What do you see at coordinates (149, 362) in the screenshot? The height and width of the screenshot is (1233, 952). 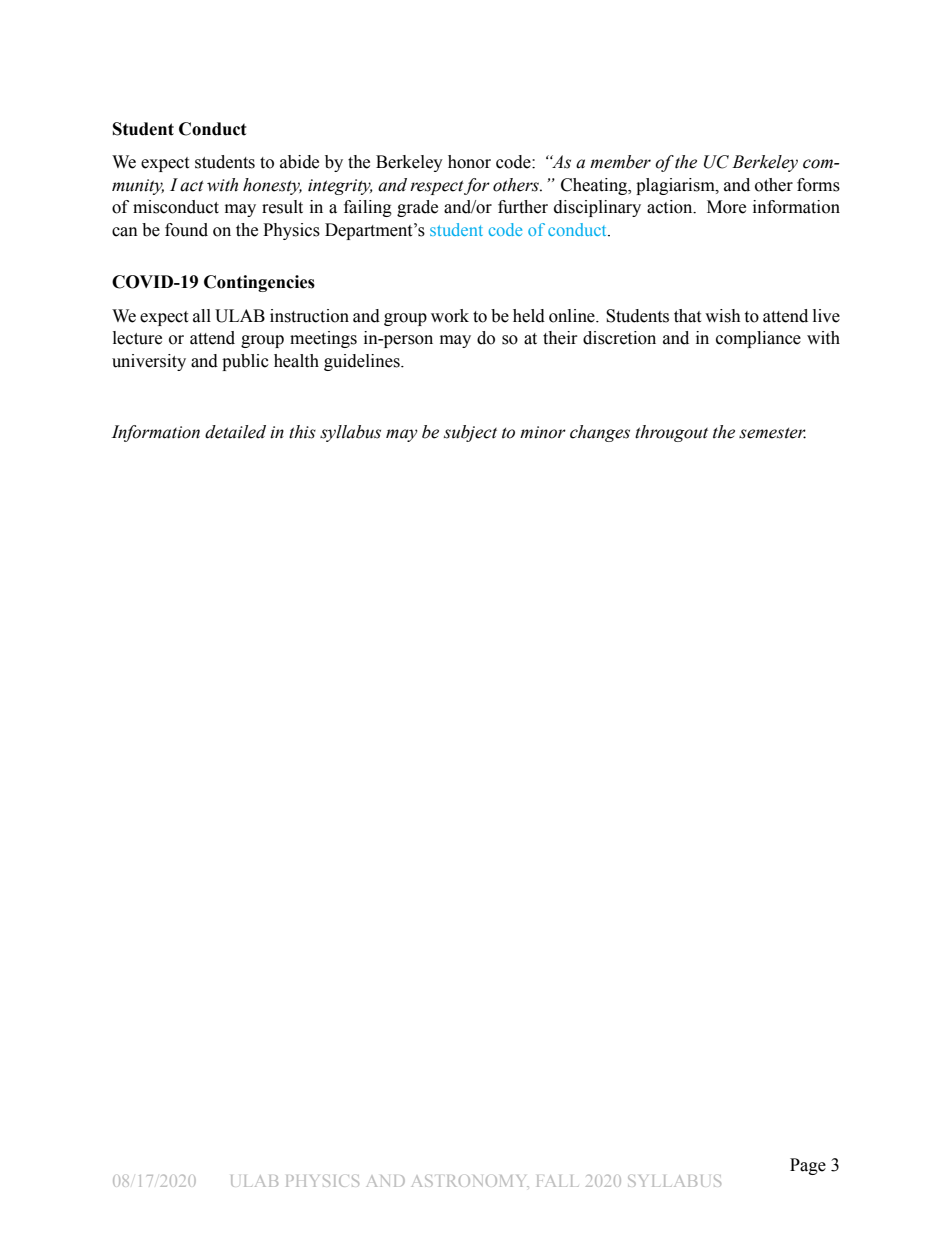 I see `university` at bounding box center [149, 362].
